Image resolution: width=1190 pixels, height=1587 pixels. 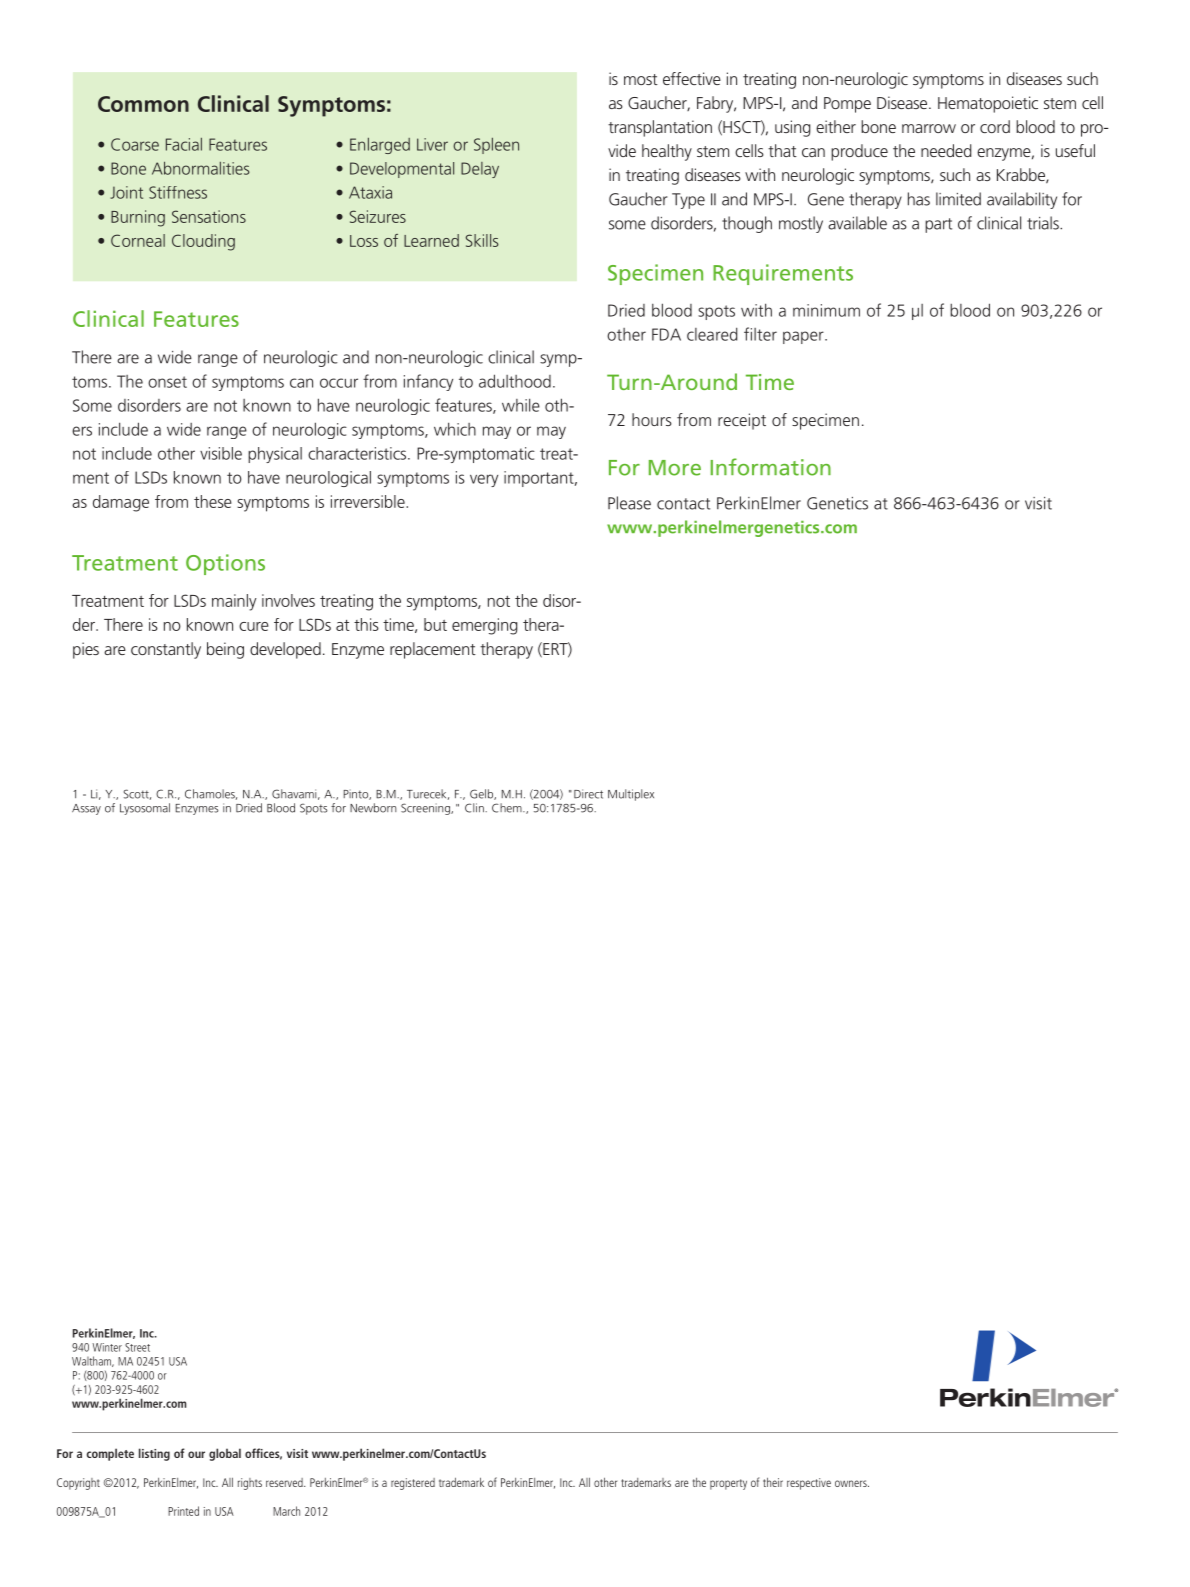 I want to click on Multiplex, so click(x=631, y=795).
